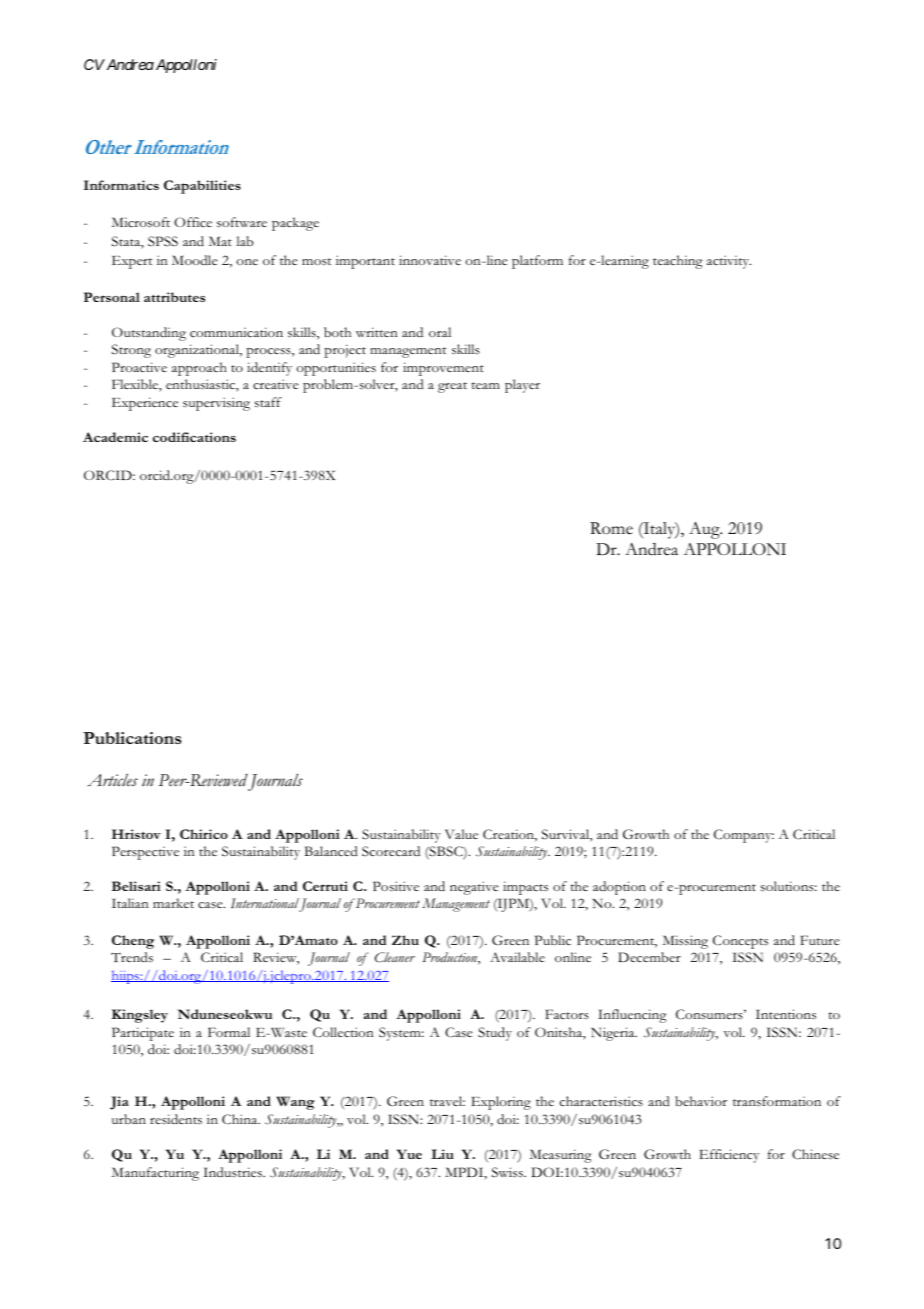 The image size is (924, 1309). What do you see at coordinates (430, 260) in the image?
I see `innovative` at bounding box center [430, 260].
